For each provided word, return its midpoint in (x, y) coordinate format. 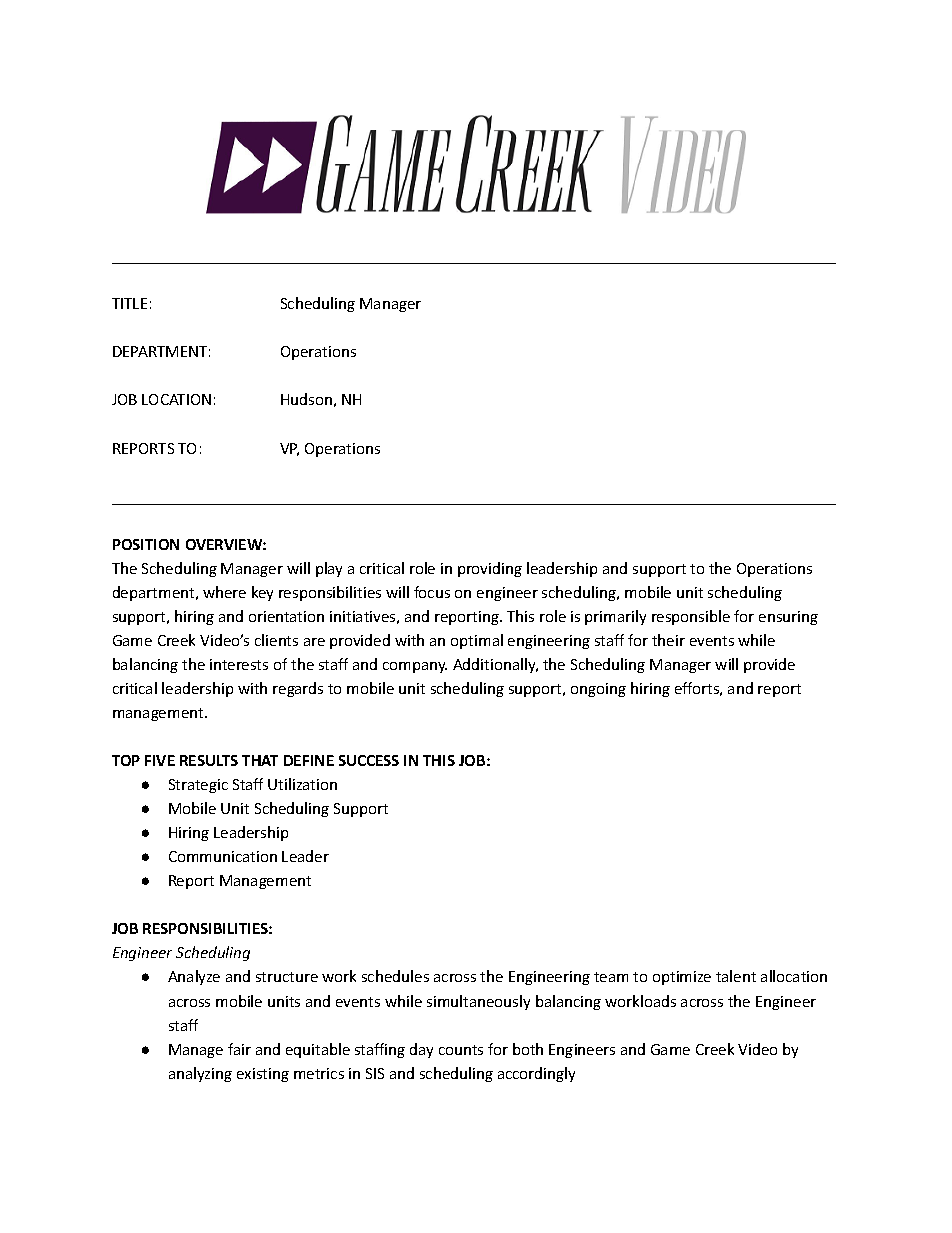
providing (490, 569)
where (224, 592)
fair (239, 1049)
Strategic (198, 786)
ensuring (788, 618)
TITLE (129, 303)
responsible (691, 617)
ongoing (598, 690)
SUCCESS (369, 760)
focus (432, 592)
